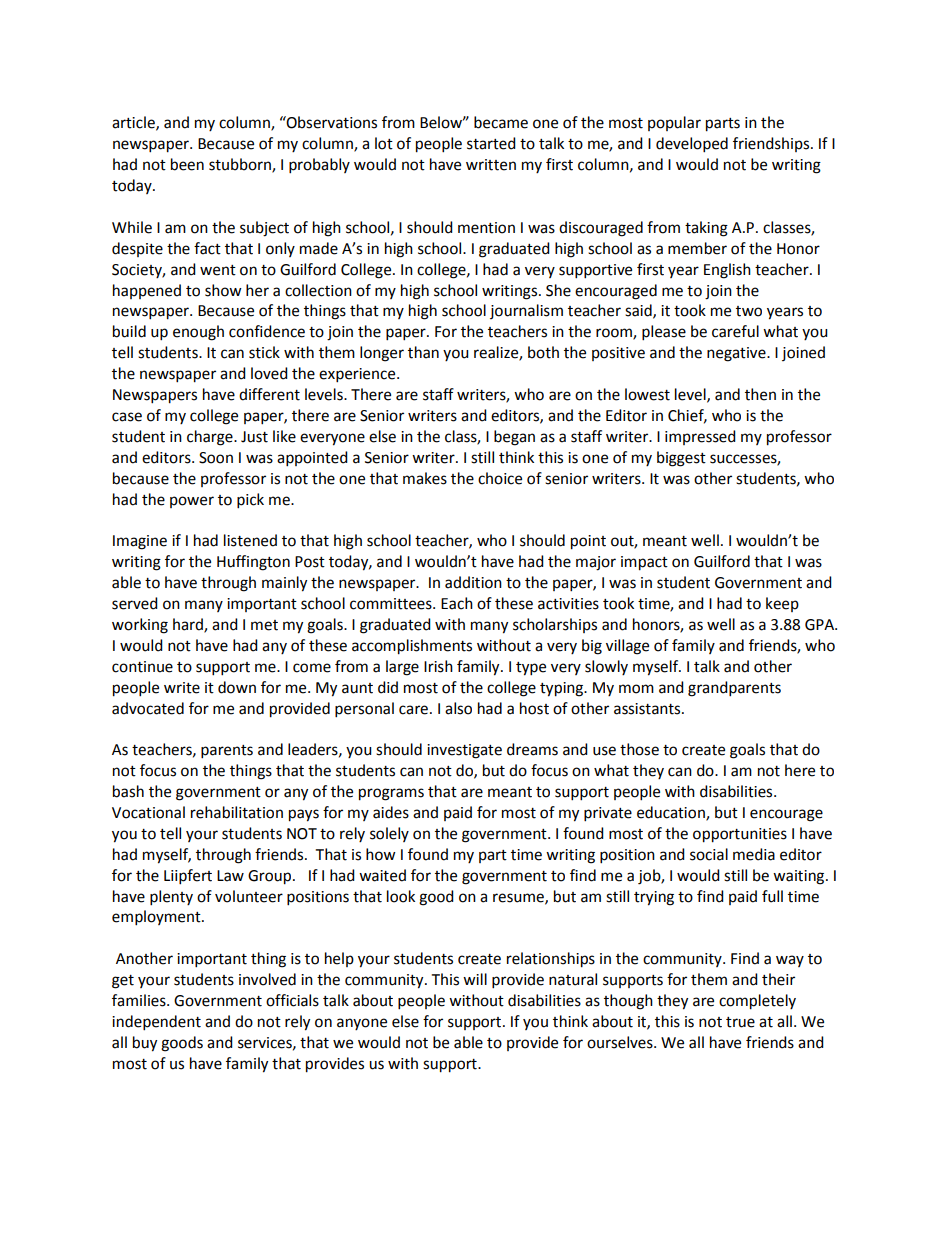 The width and height of the screenshot is (952, 1233). I want to click on negative, so click(737, 354).
